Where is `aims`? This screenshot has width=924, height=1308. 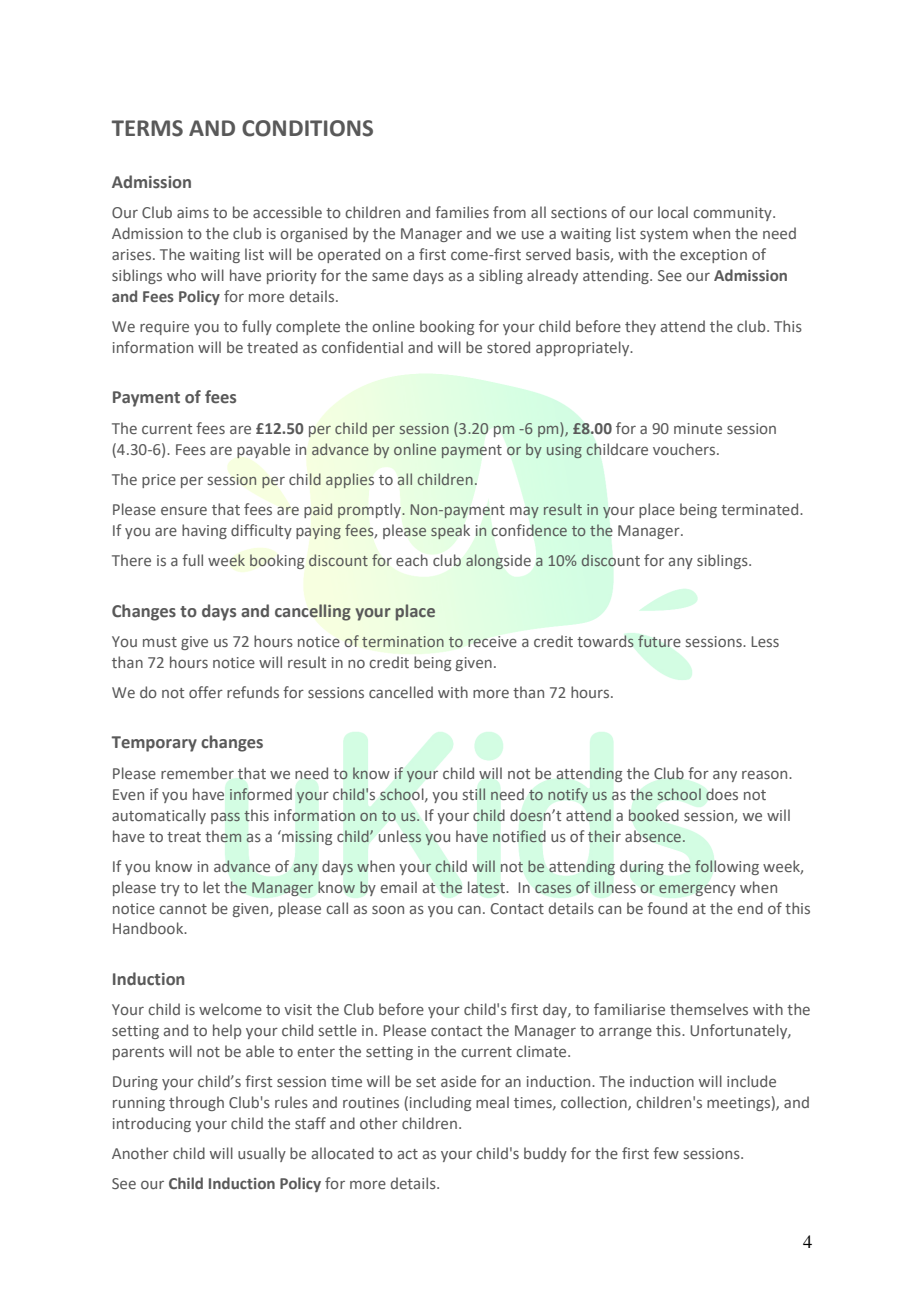
aims is located at coordinates (193, 212).
